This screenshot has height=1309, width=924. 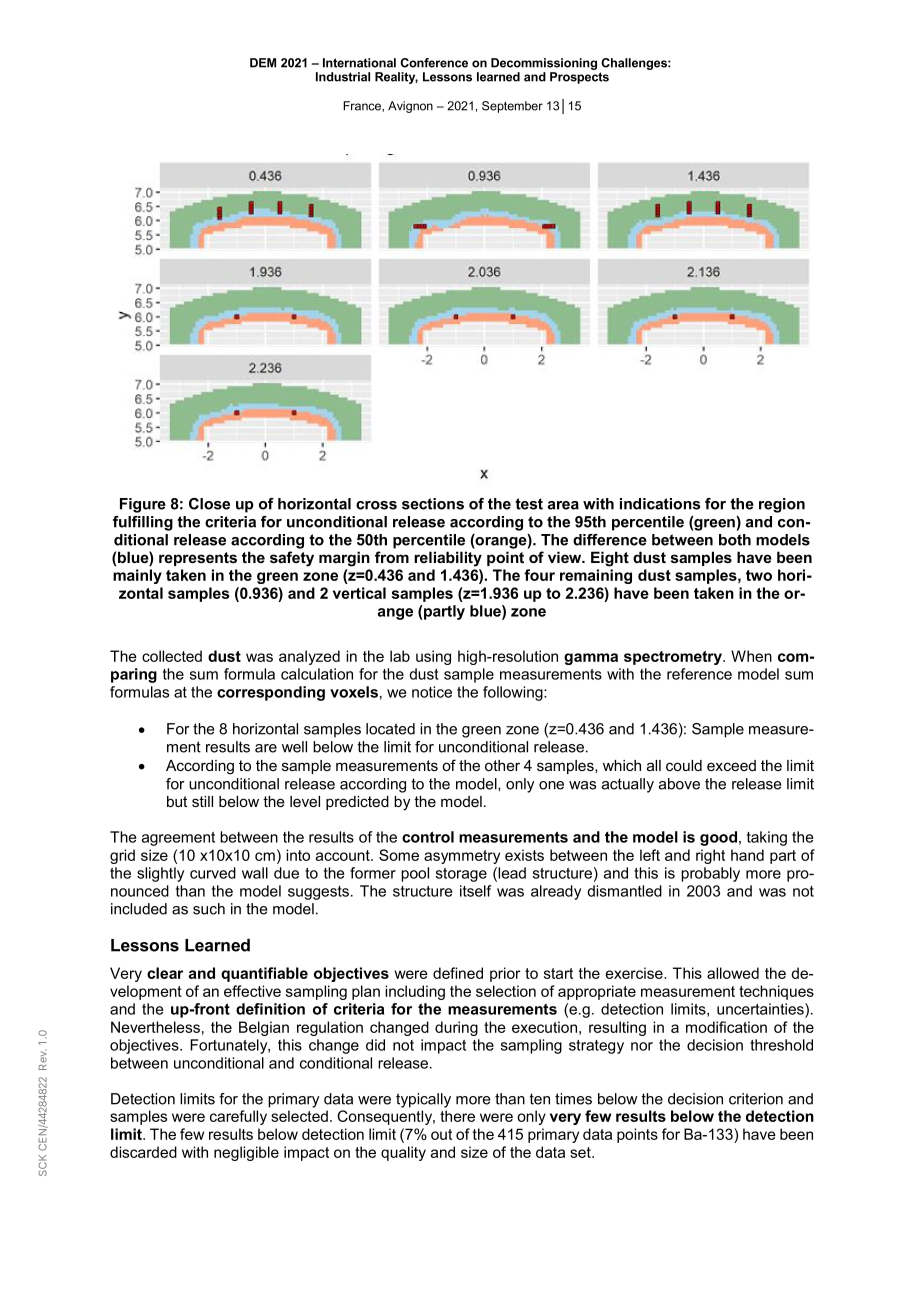 What do you see at coordinates (448, 559) in the screenshot?
I see `reliability` at bounding box center [448, 559].
